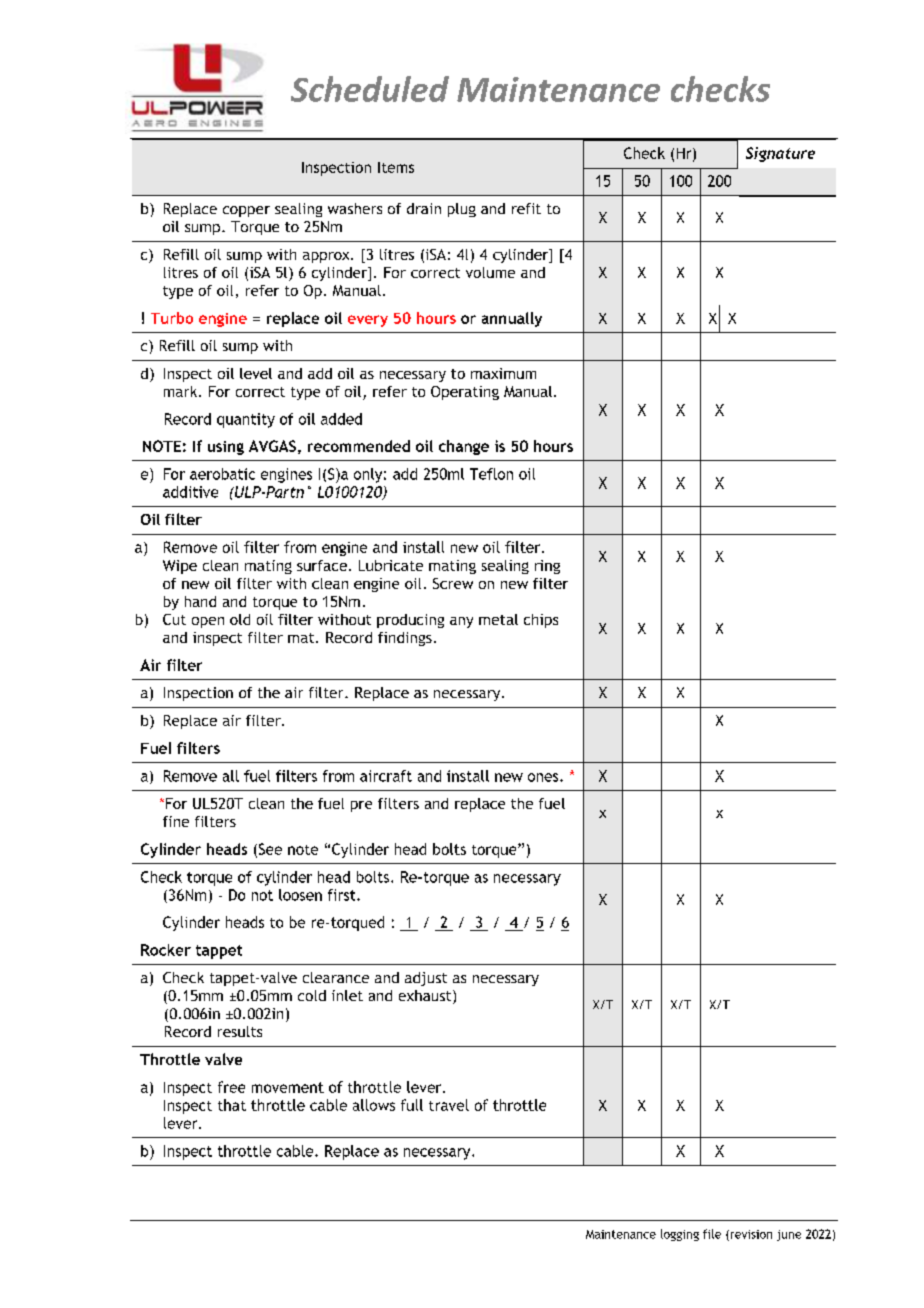 The height and width of the screenshot is (1308, 924). What do you see at coordinates (269, 850) in the screenshot?
I see `See` at bounding box center [269, 850].
